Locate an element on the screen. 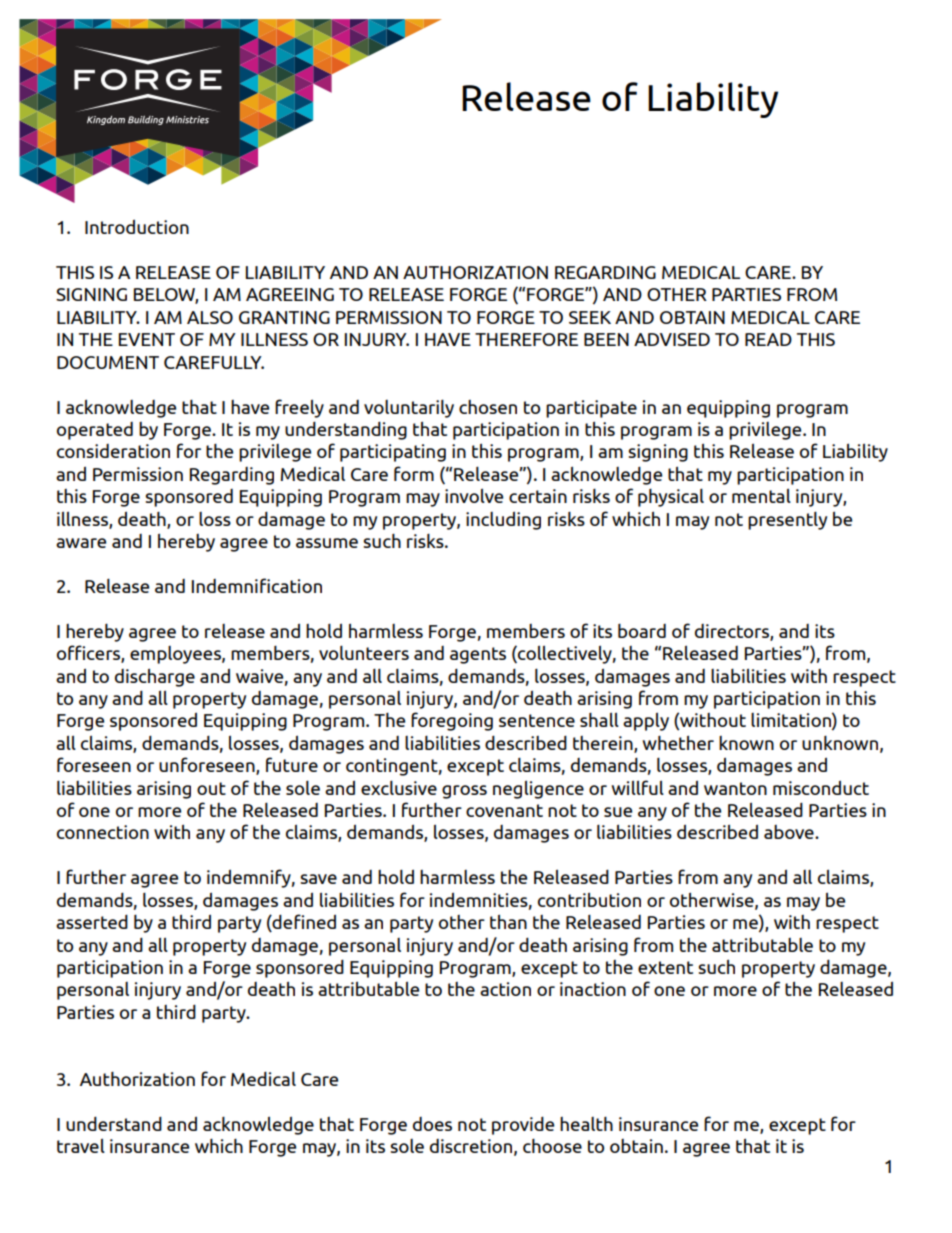 This screenshot has height=1233, width=952. foregoing is located at coordinates (452, 721).
